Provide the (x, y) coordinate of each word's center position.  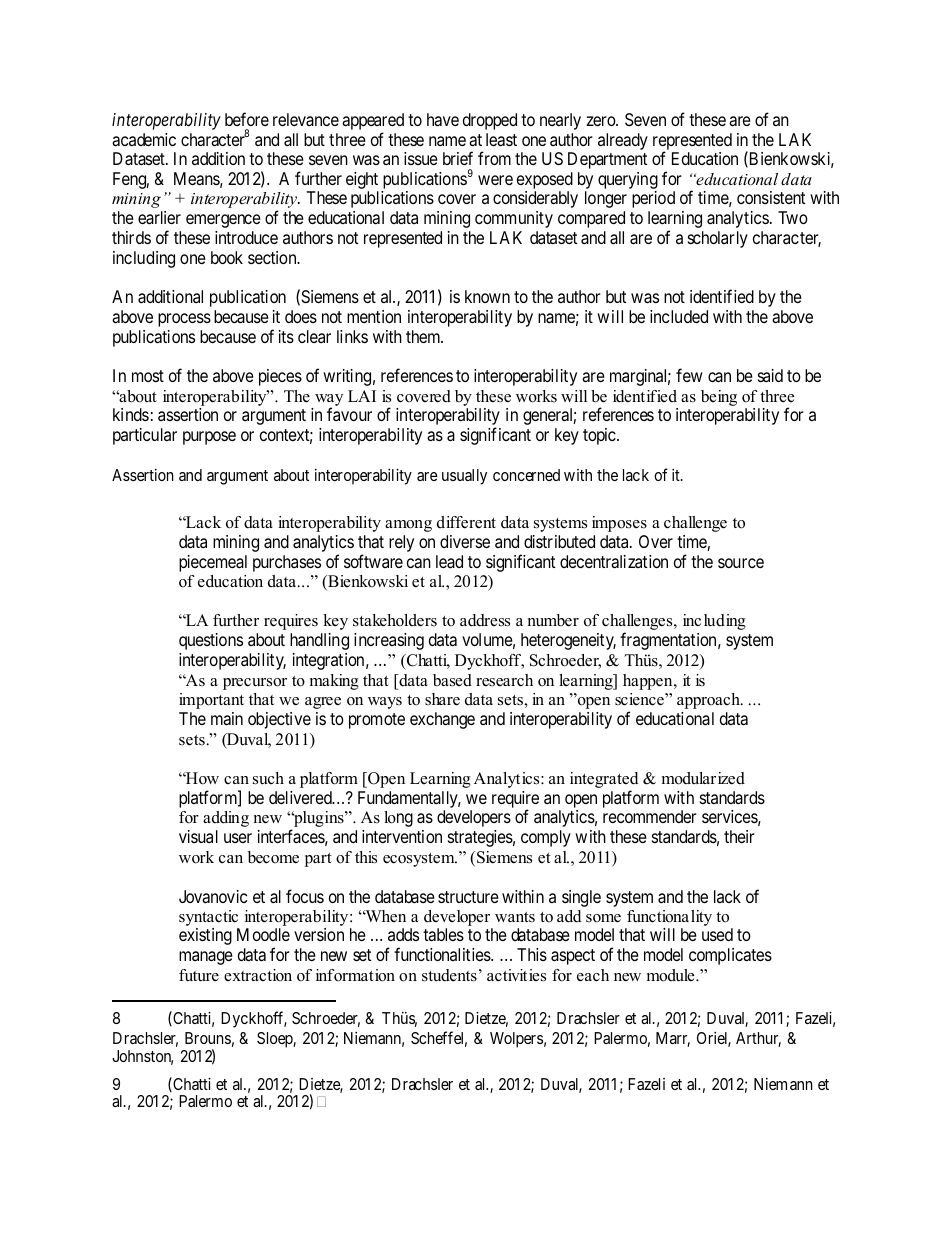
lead (449, 561)
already (623, 141)
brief (458, 158)
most (148, 376)
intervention (402, 836)
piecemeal (213, 563)
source (741, 563)
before (247, 119)
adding (226, 819)
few (689, 375)
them (424, 336)
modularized (703, 778)
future (199, 975)
